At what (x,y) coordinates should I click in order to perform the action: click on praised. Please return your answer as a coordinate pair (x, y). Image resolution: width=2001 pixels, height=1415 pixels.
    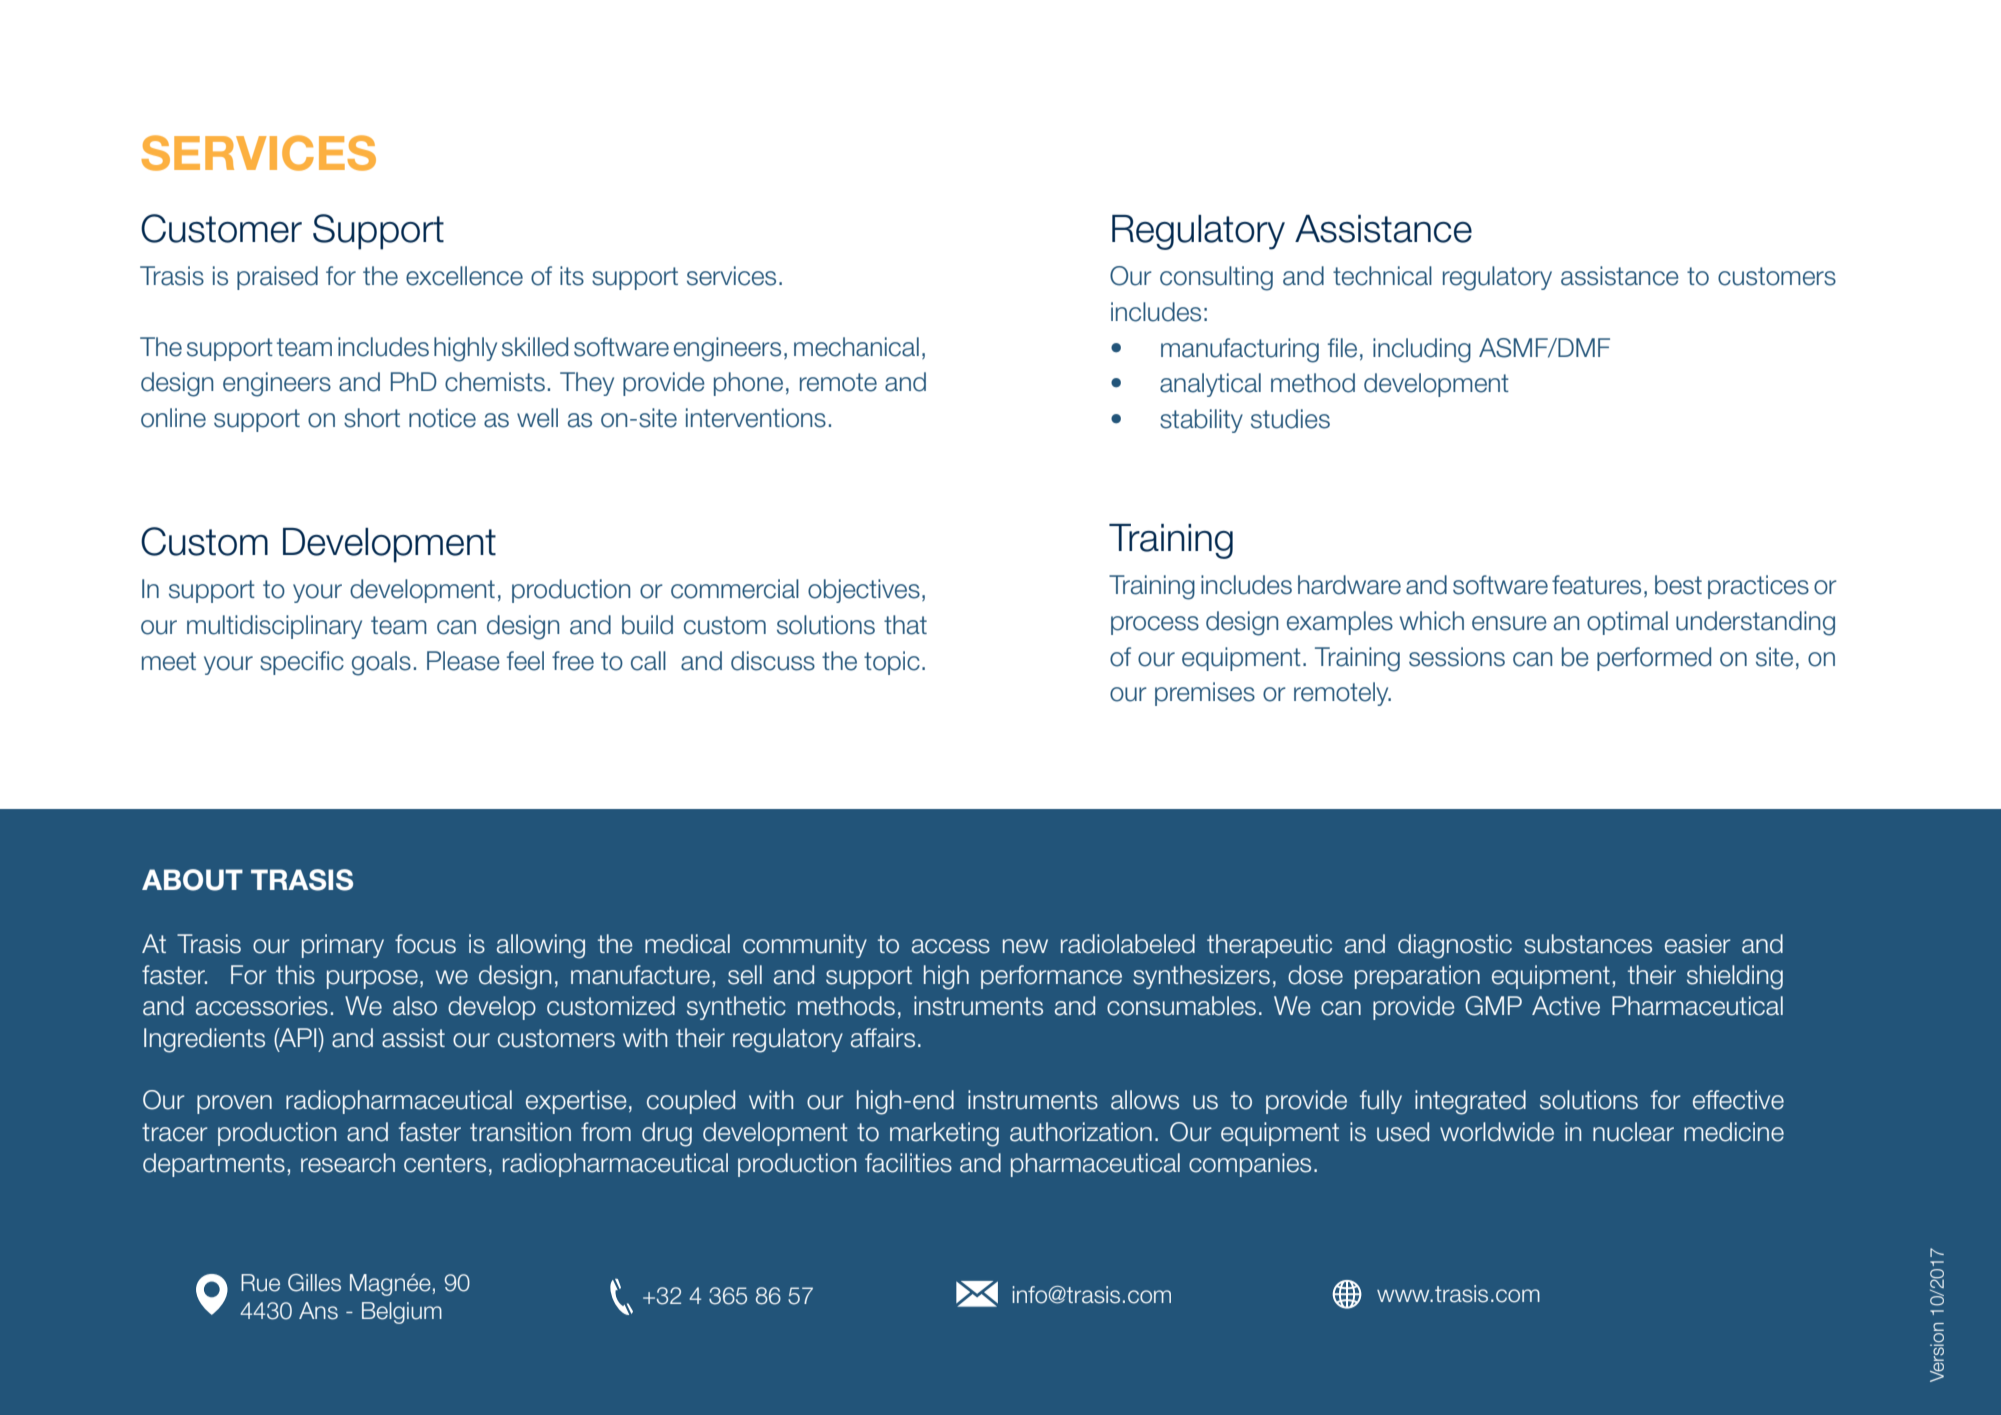
    Looking at the image, I should click on (277, 278).
